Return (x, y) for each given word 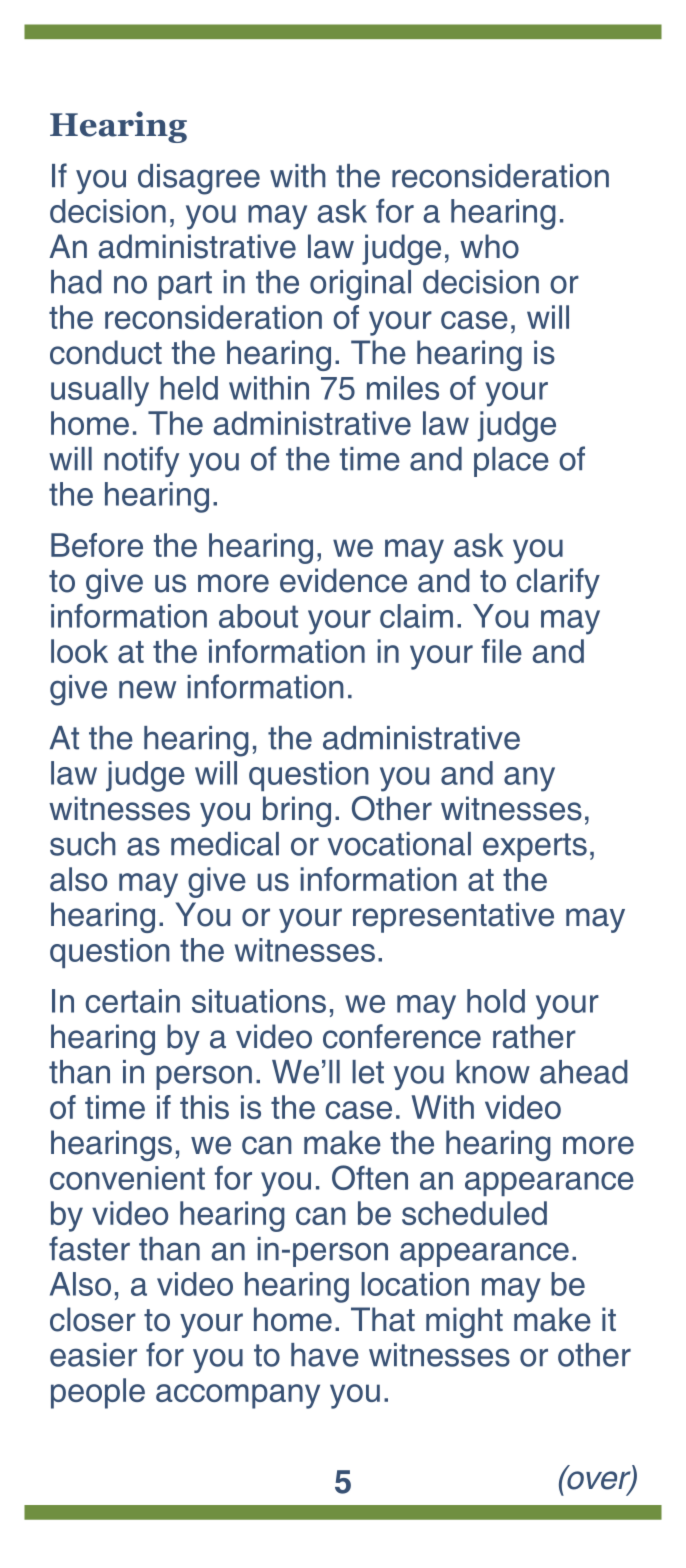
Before (97, 545)
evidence (343, 580)
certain (133, 1001)
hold (496, 1001)
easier (93, 1355)
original (360, 285)
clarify (558, 583)
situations (259, 1001)
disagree (199, 179)
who (489, 246)
